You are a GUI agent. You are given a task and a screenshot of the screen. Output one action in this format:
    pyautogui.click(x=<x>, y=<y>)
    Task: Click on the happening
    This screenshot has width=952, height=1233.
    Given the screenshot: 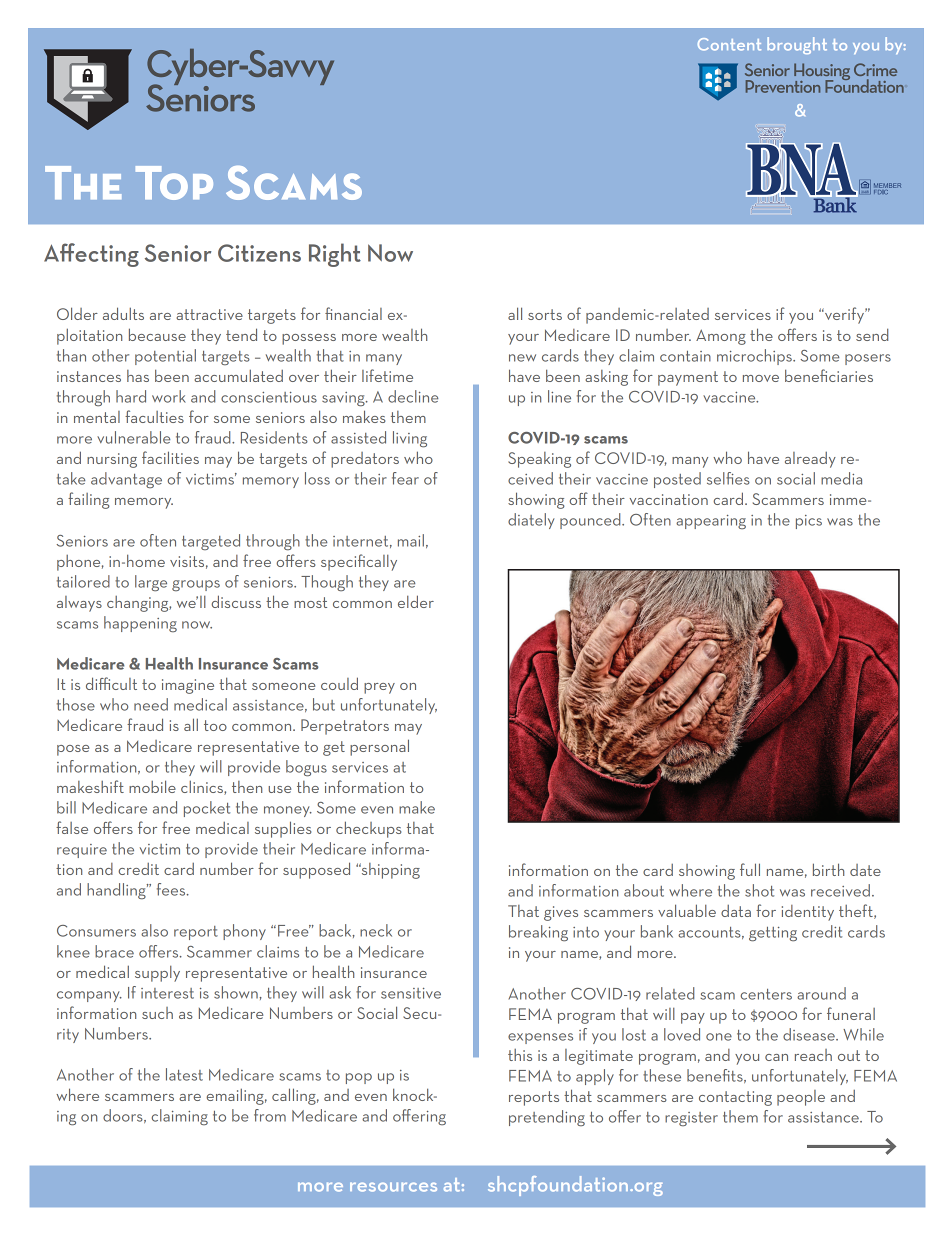 What is the action you would take?
    pyautogui.click(x=140, y=624)
